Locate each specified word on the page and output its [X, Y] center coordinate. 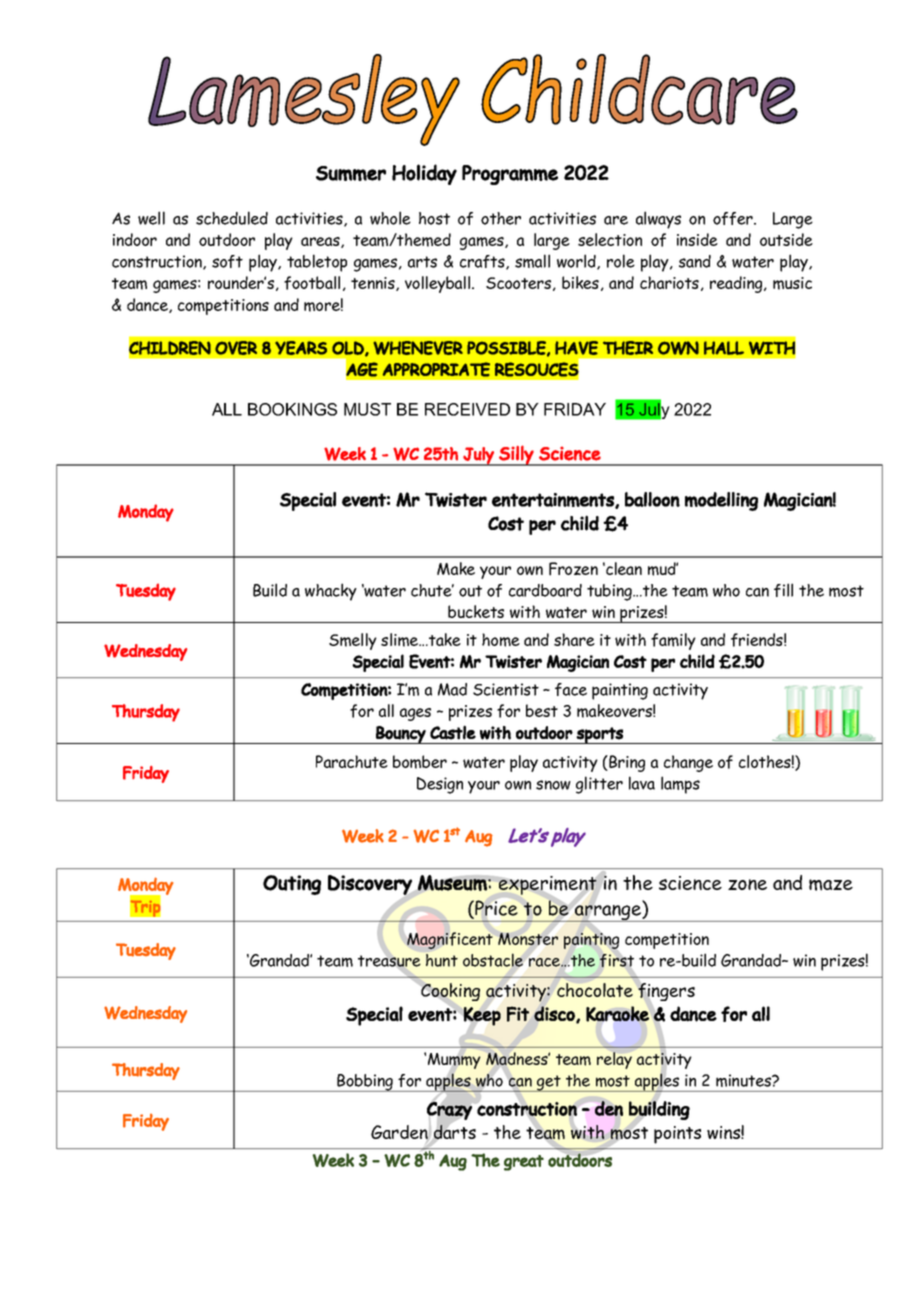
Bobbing [365, 1083]
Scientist [506, 689]
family [673, 641]
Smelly [353, 641]
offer [734, 218]
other [501, 218]
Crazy [449, 1111]
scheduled [232, 218]
